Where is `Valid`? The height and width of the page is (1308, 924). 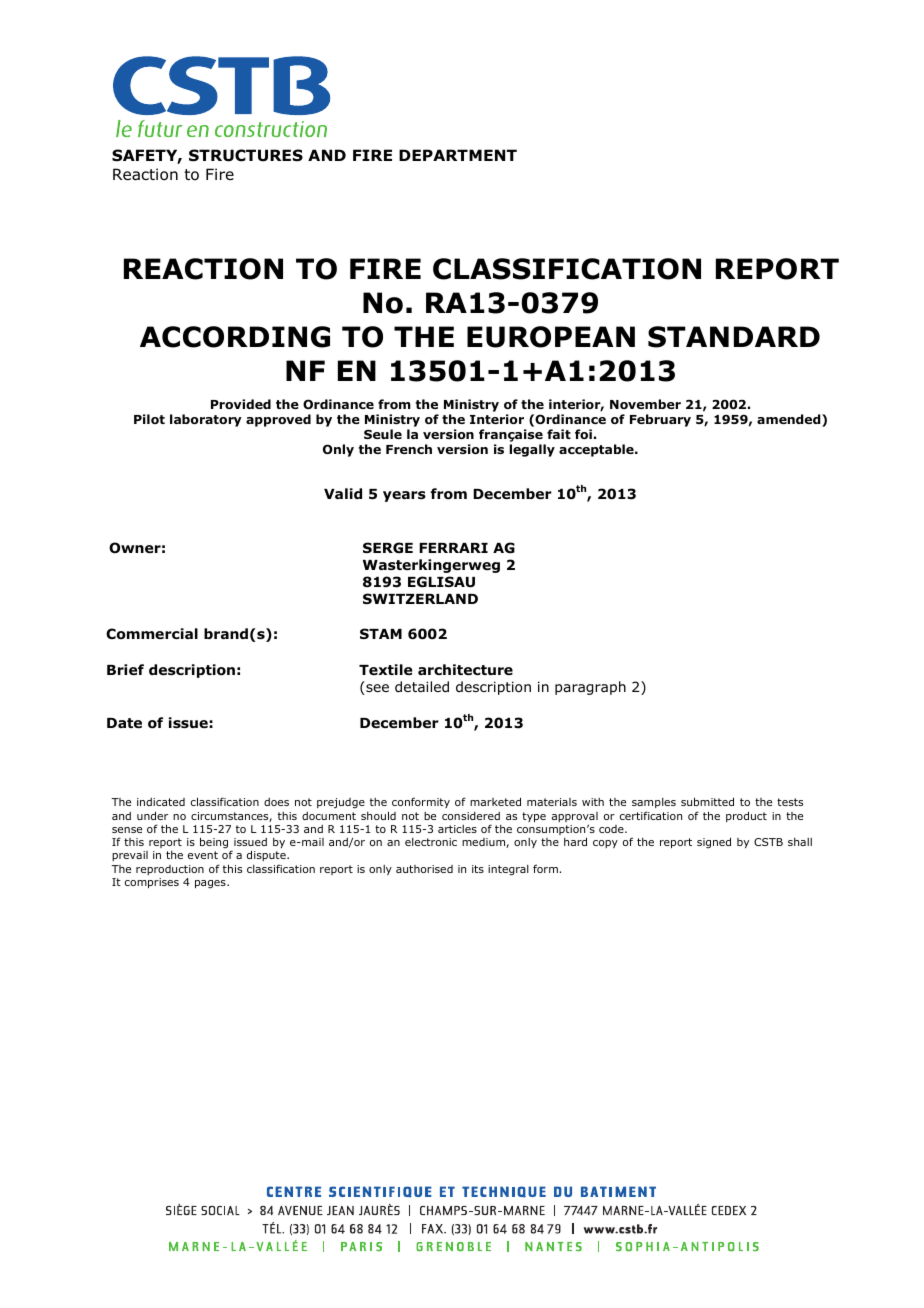
Valid is located at coordinates (343, 493).
